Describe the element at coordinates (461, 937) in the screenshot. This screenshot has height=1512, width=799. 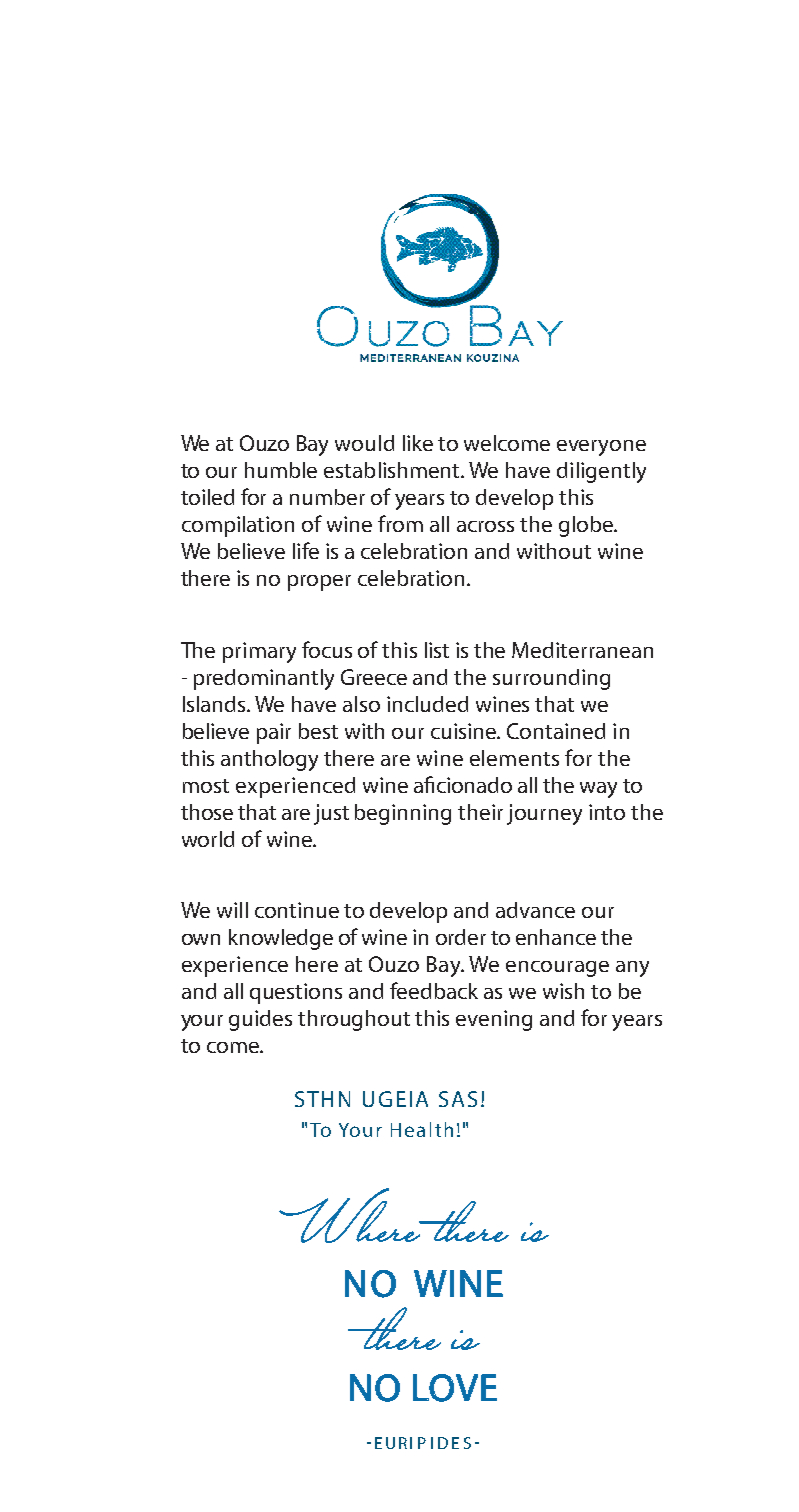
I see `order` at that location.
